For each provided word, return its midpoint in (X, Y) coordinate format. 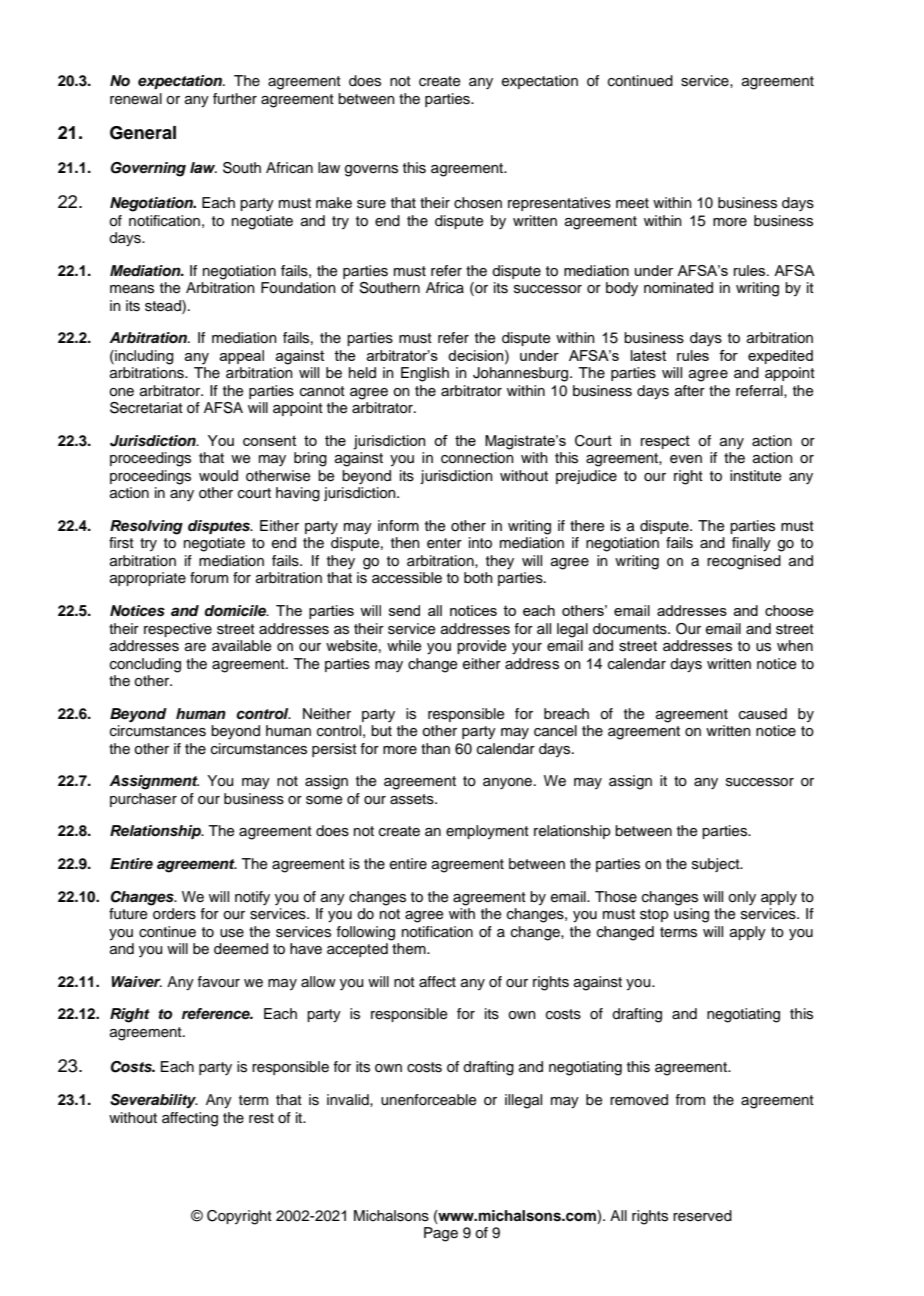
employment (487, 832)
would (218, 476)
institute (756, 476)
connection (477, 458)
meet (632, 203)
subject (717, 865)
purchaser (143, 800)
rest (261, 1118)
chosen (478, 203)
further (235, 99)
